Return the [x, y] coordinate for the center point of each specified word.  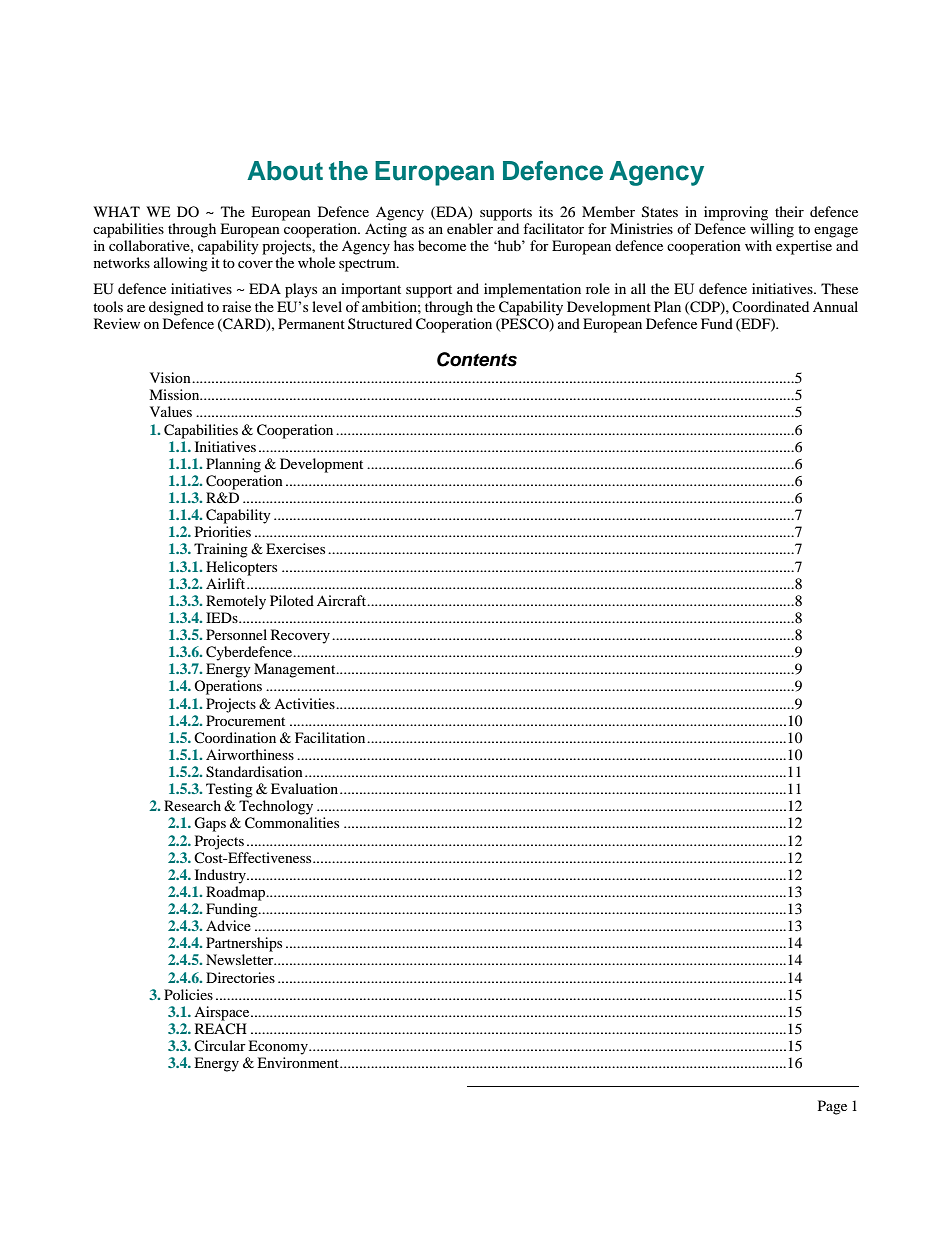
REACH [221, 1028]
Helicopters [241, 568]
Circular [220, 1045]
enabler [470, 228]
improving [736, 213]
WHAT [116, 211]
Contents [477, 359]
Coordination [235, 737]
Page [832, 1107]
